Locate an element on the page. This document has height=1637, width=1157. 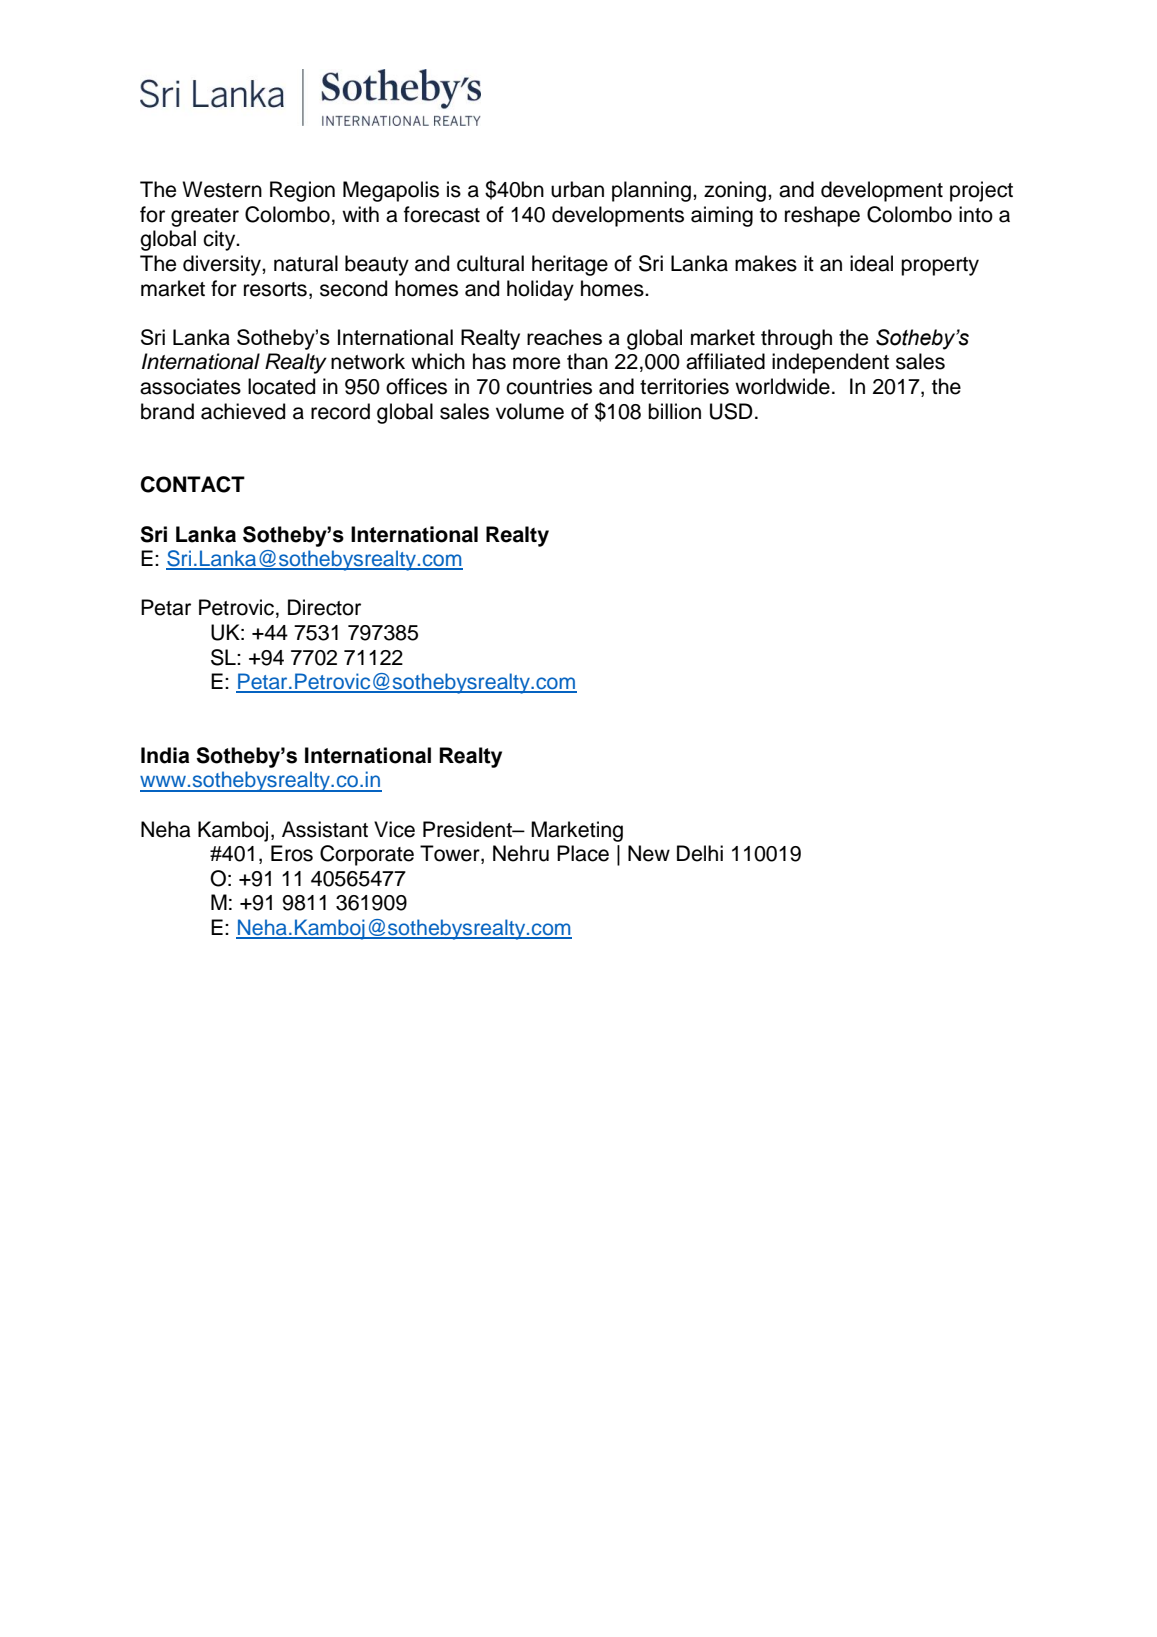
reshape is located at coordinates (822, 216).
